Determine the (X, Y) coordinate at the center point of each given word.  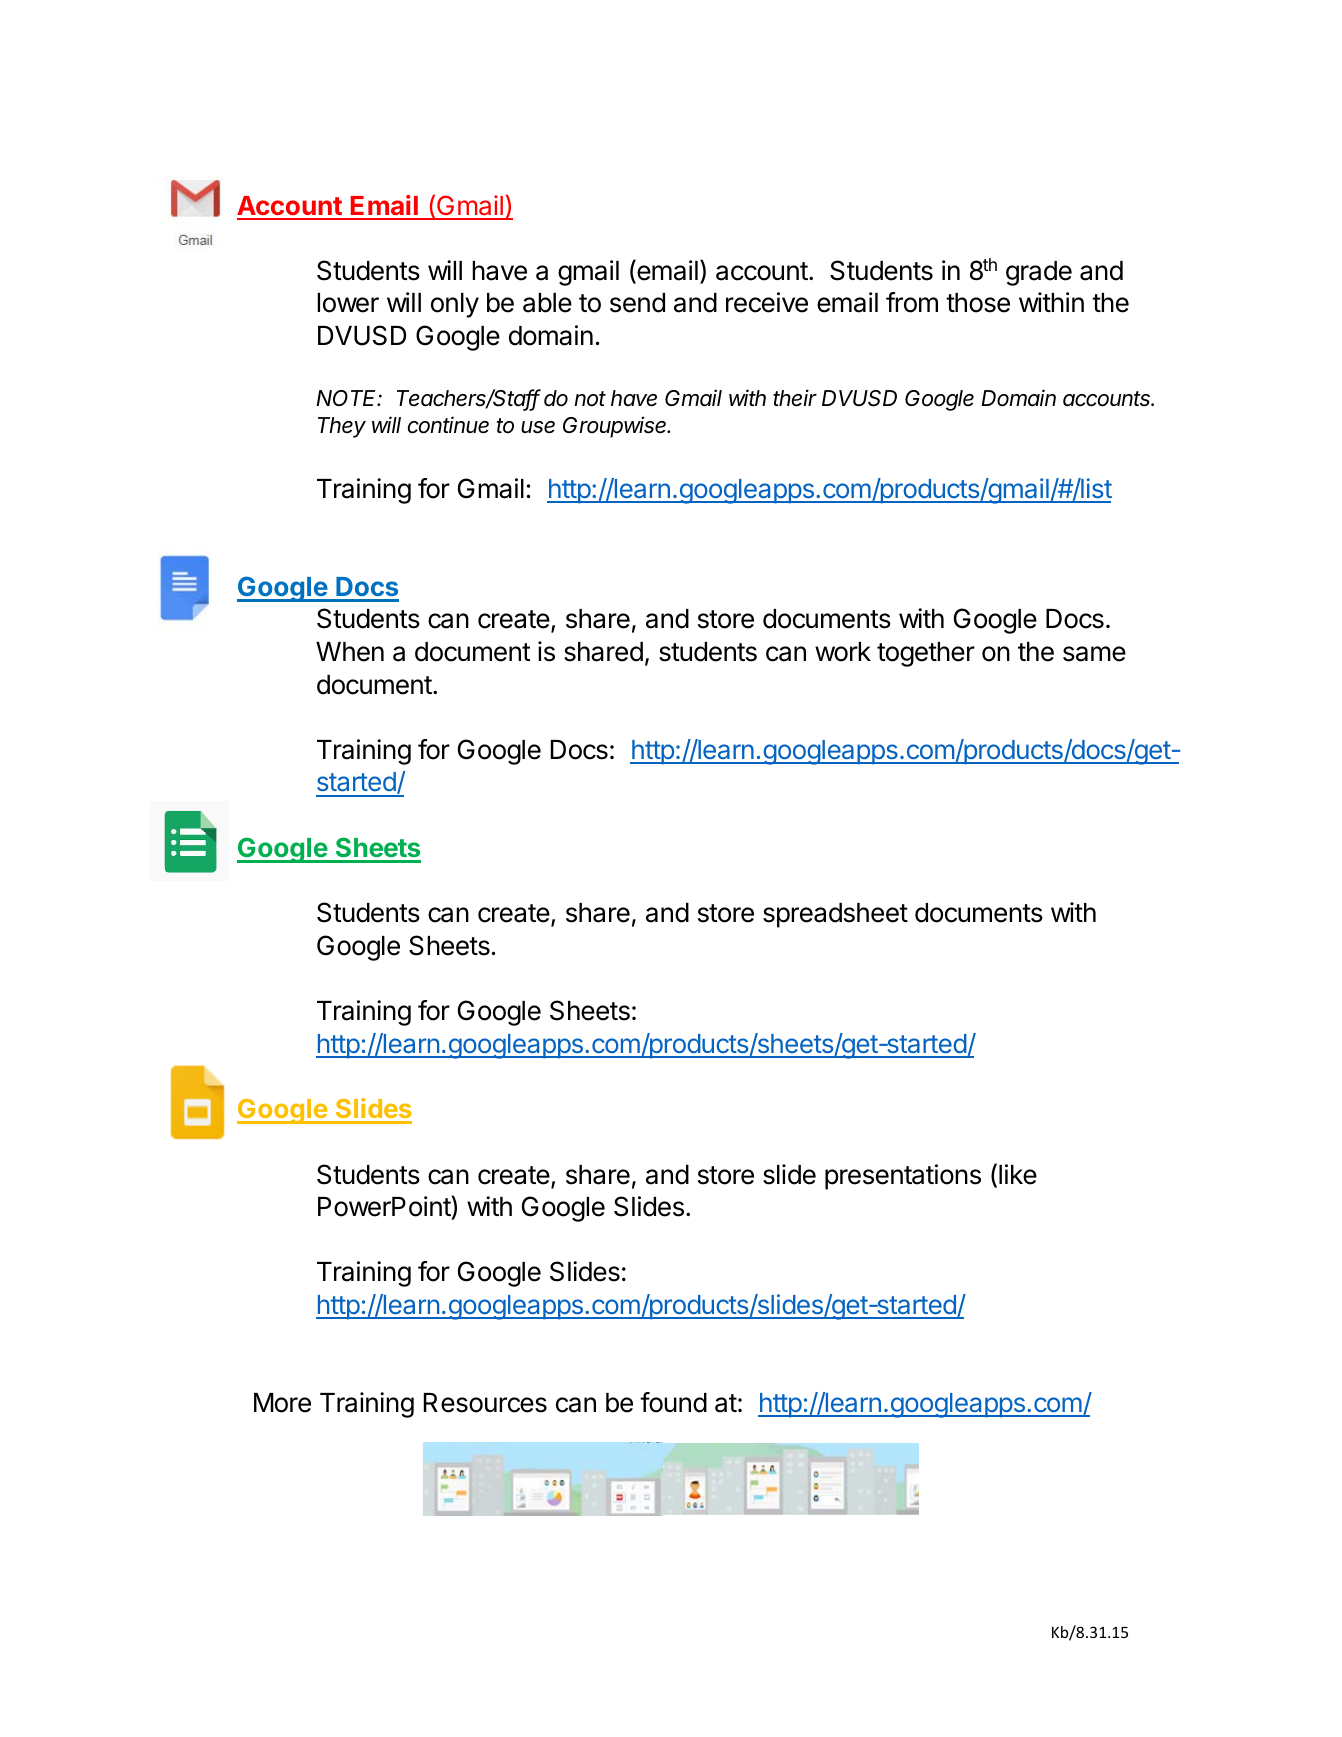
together (926, 654)
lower (348, 303)
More (282, 1403)
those (978, 303)
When (350, 652)
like (1018, 1174)
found (673, 1402)
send (637, 303)
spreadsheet (835, 915)
